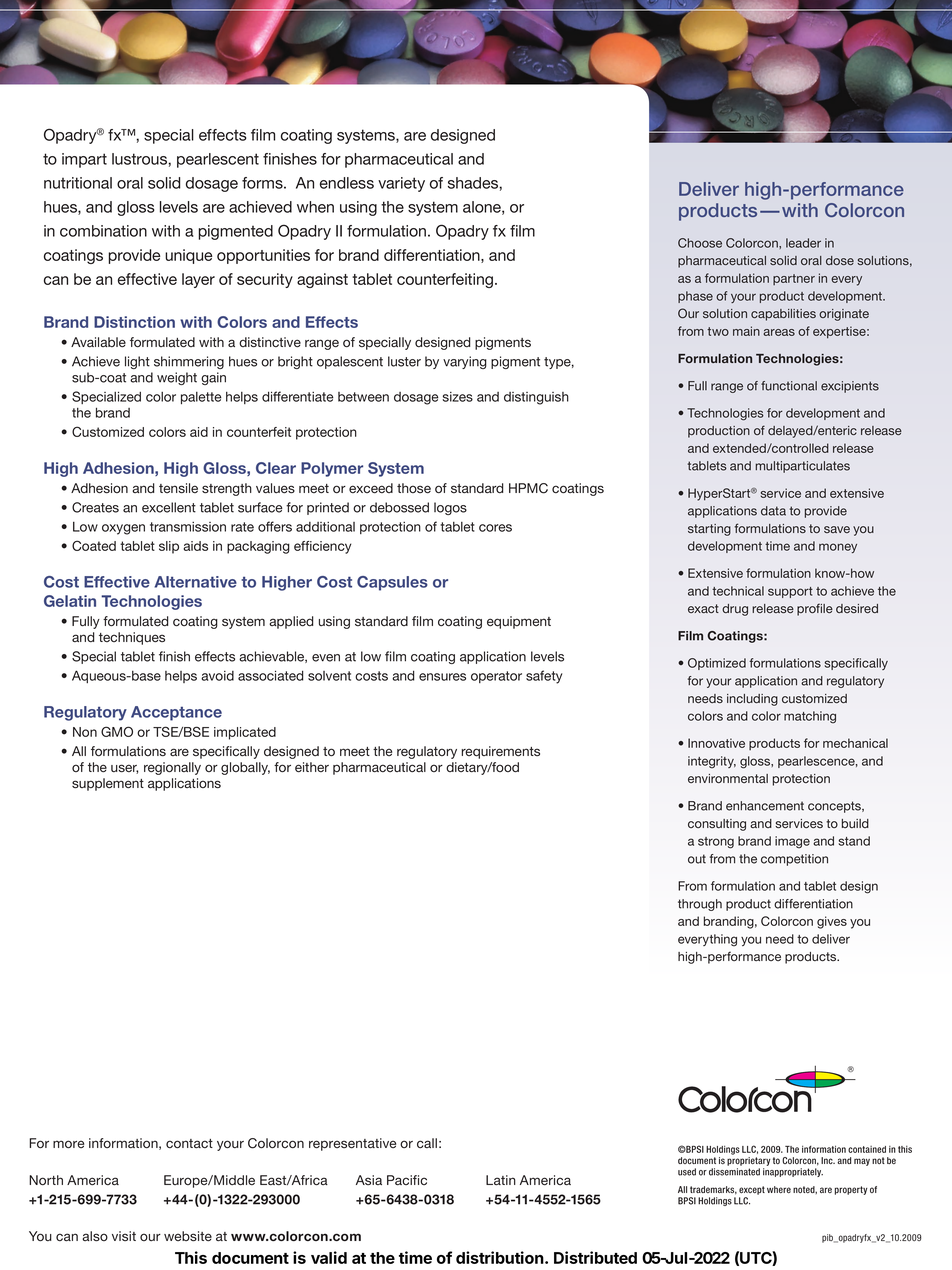 This screenshot has height=1270, width=952. Describe the element at coordinates (803, 243) in the screenshot. I see `leader` at that location.
